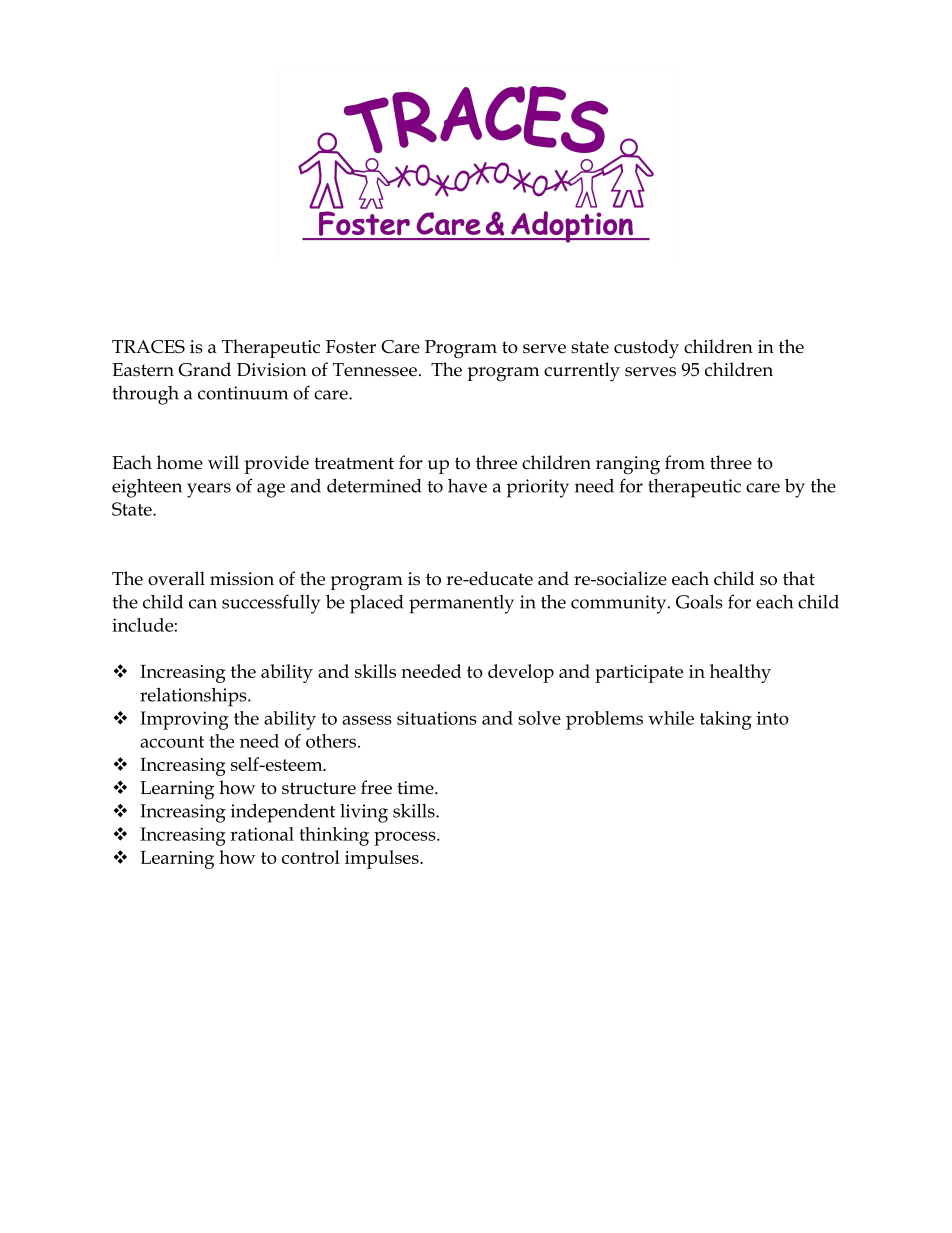  Describe the element at coordinates (262, 834) in the document. I see `rational` at that location.
